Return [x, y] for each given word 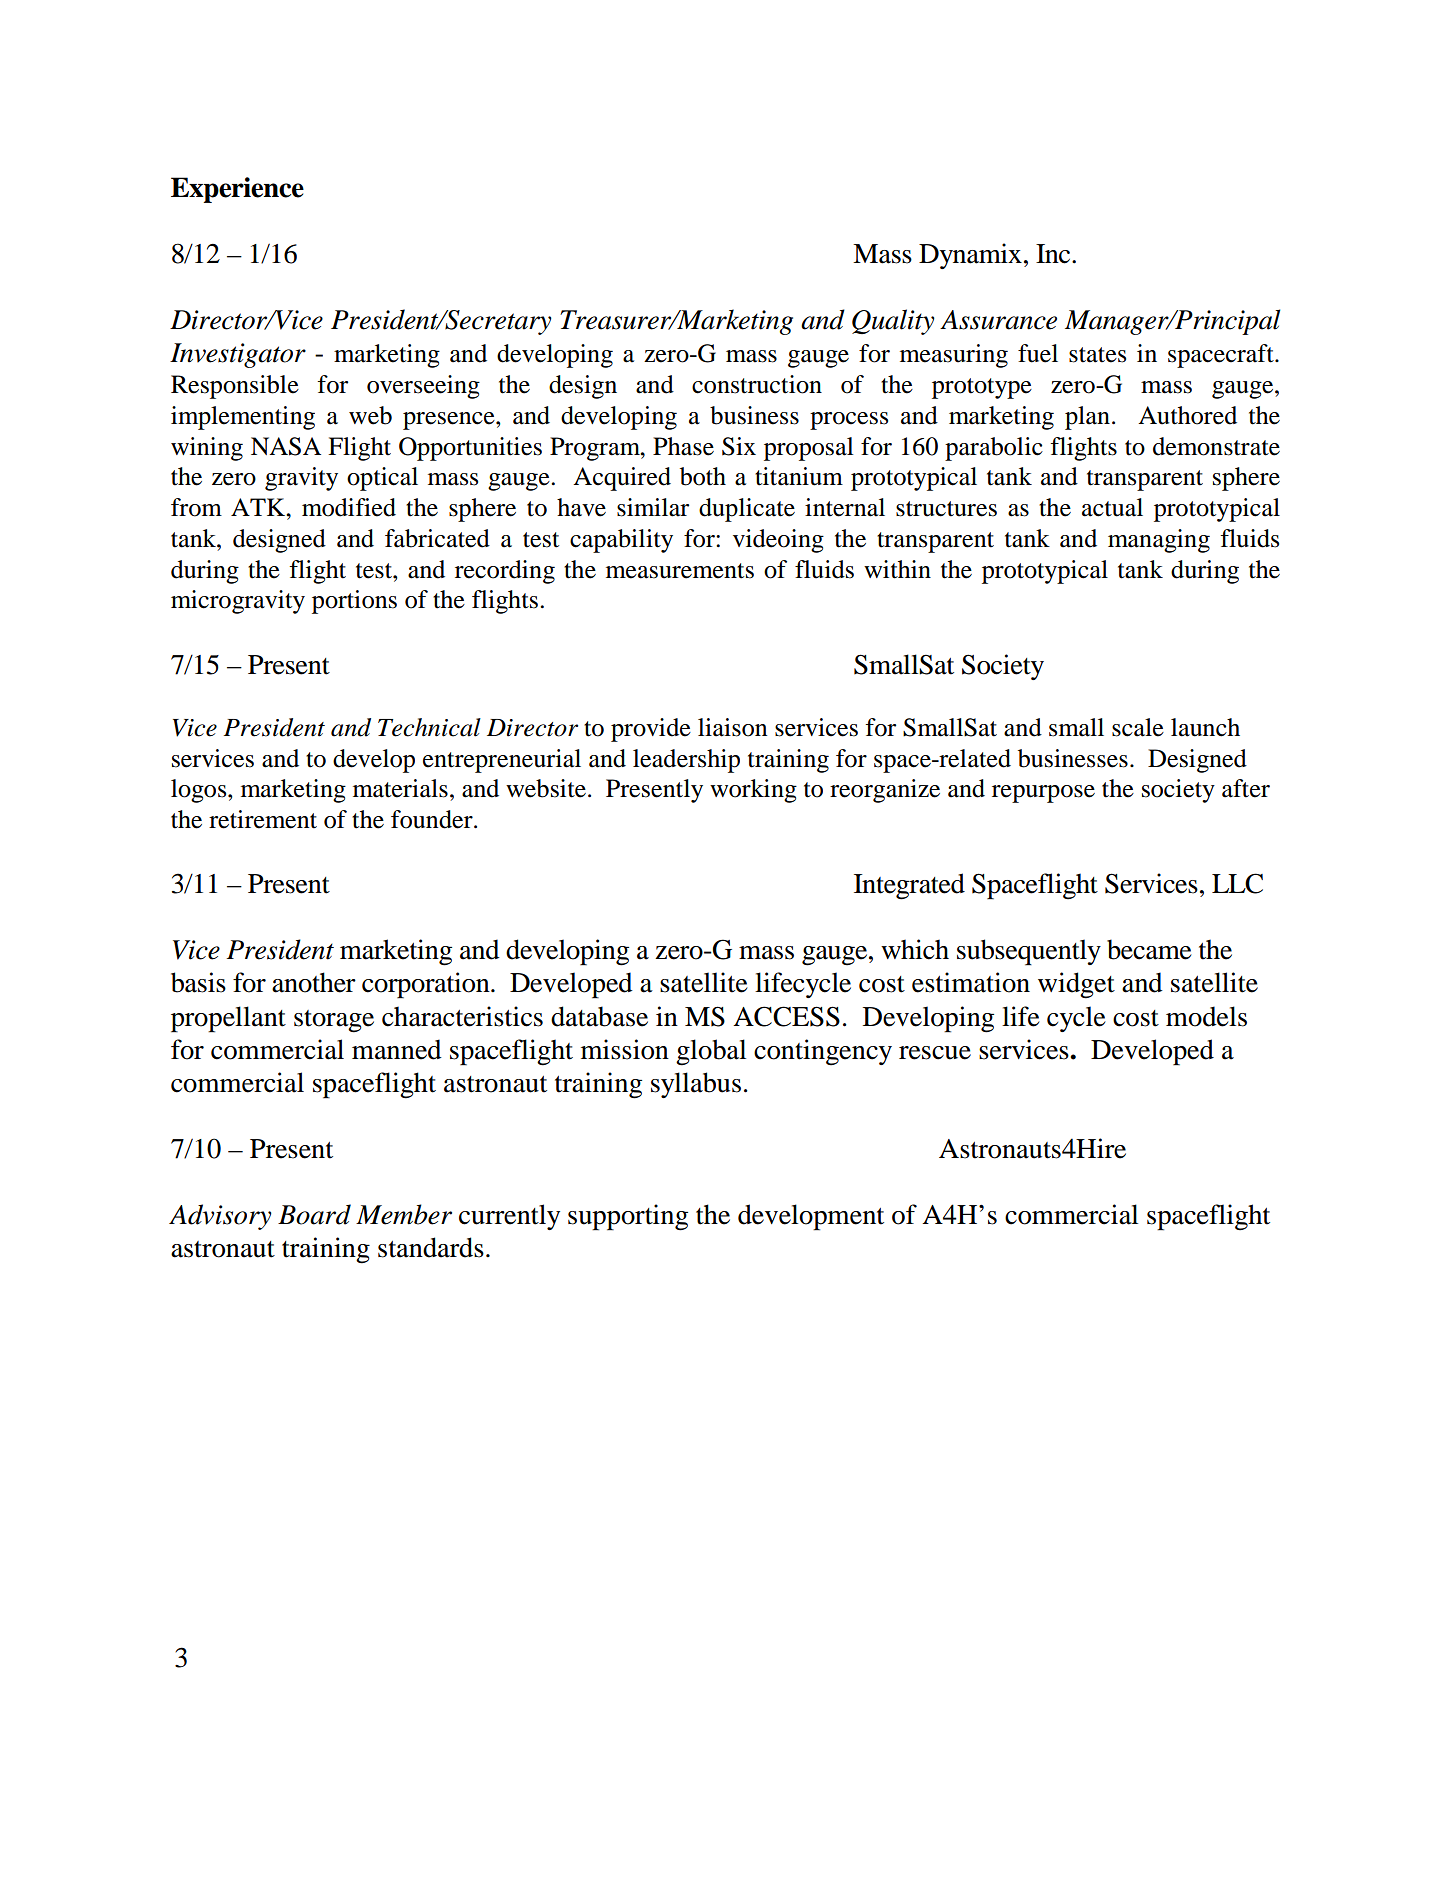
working [753, 791]
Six [739, 446]
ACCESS [786, 1016]
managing [1159, 541]
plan [1087, 418]
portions [354, 602]
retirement [263, 819]
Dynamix [970, 256]
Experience [237, 190]
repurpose [1043, 794]
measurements [680, 571]
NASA [286, 446]
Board [314, 1214]
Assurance [998, 320]
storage [334, 1021]
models [1206, 1016]
